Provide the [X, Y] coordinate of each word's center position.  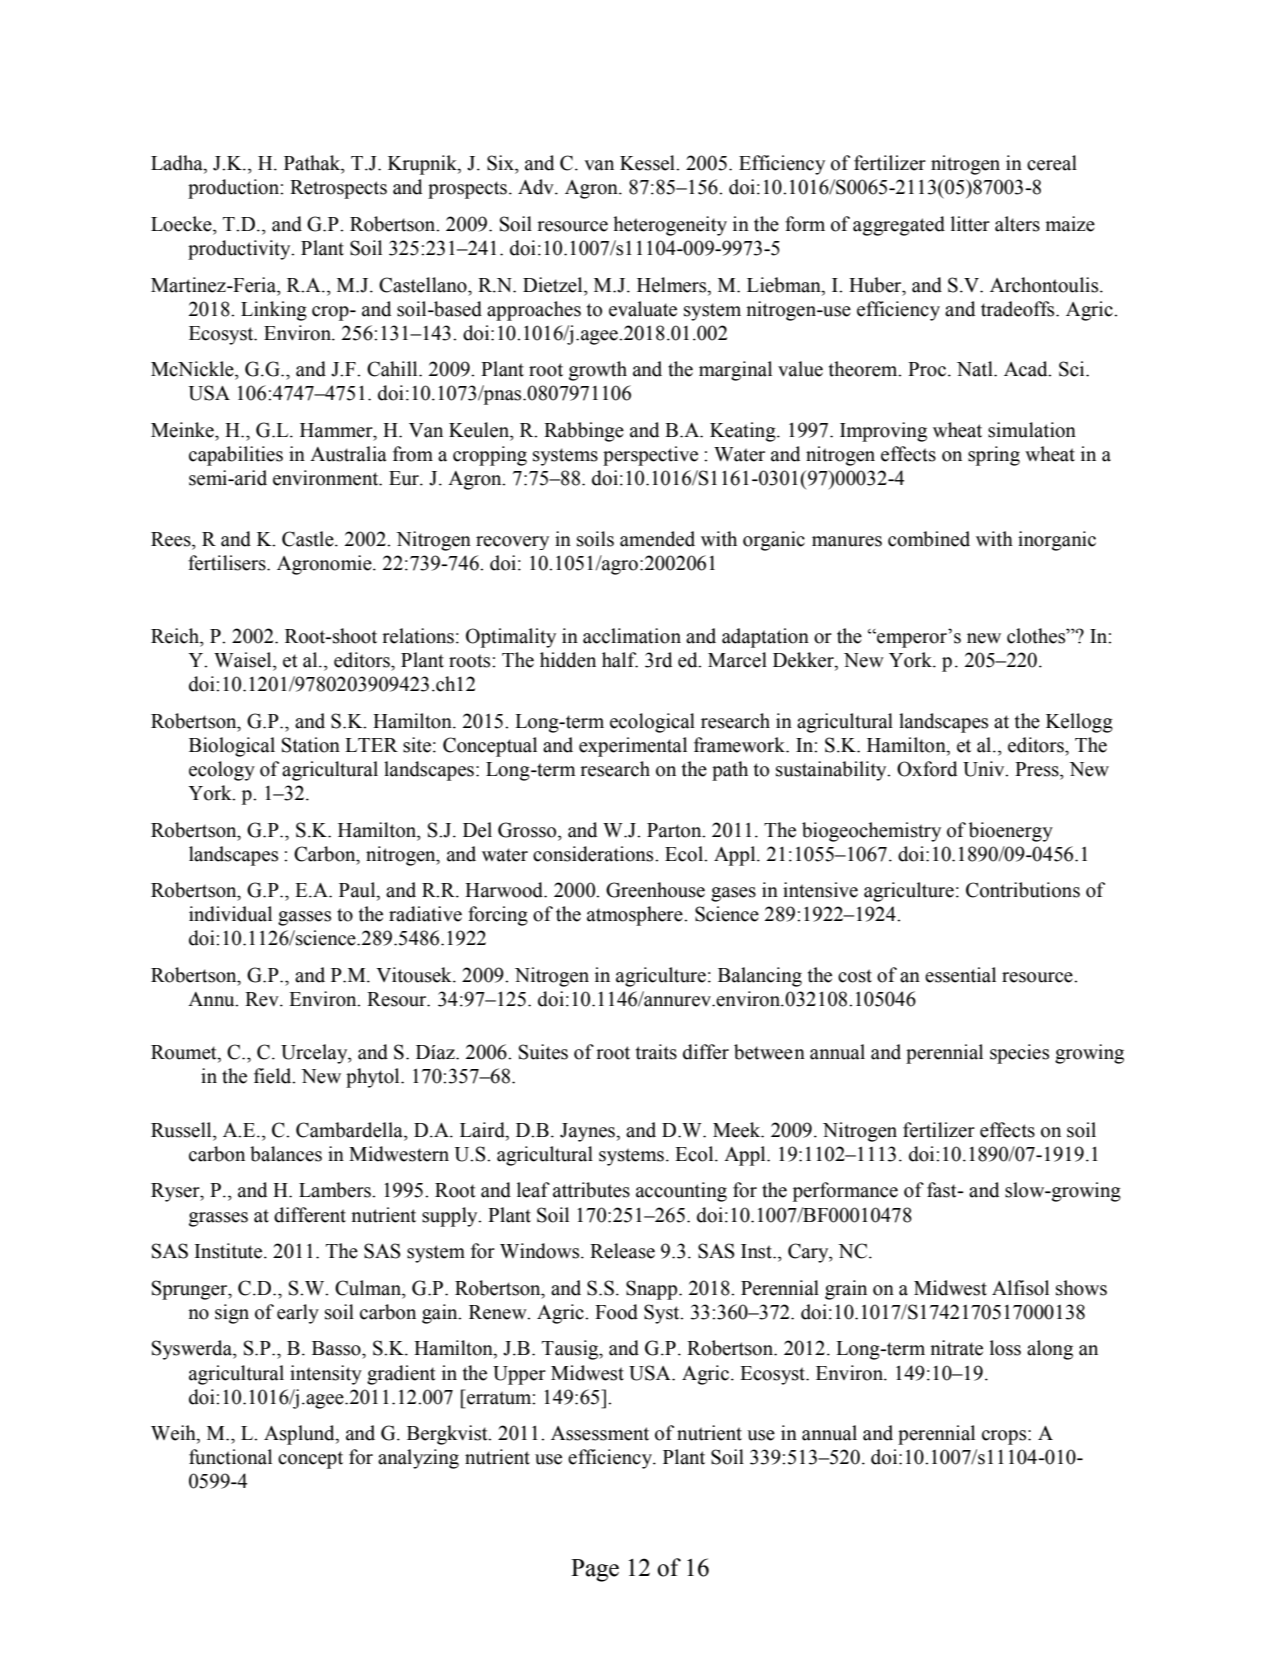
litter [970, 224]
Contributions [1023, 890]
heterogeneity [670, 226]
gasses [304, 918]
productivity [240, 250]
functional [230, 1457]
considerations [594, 854]
